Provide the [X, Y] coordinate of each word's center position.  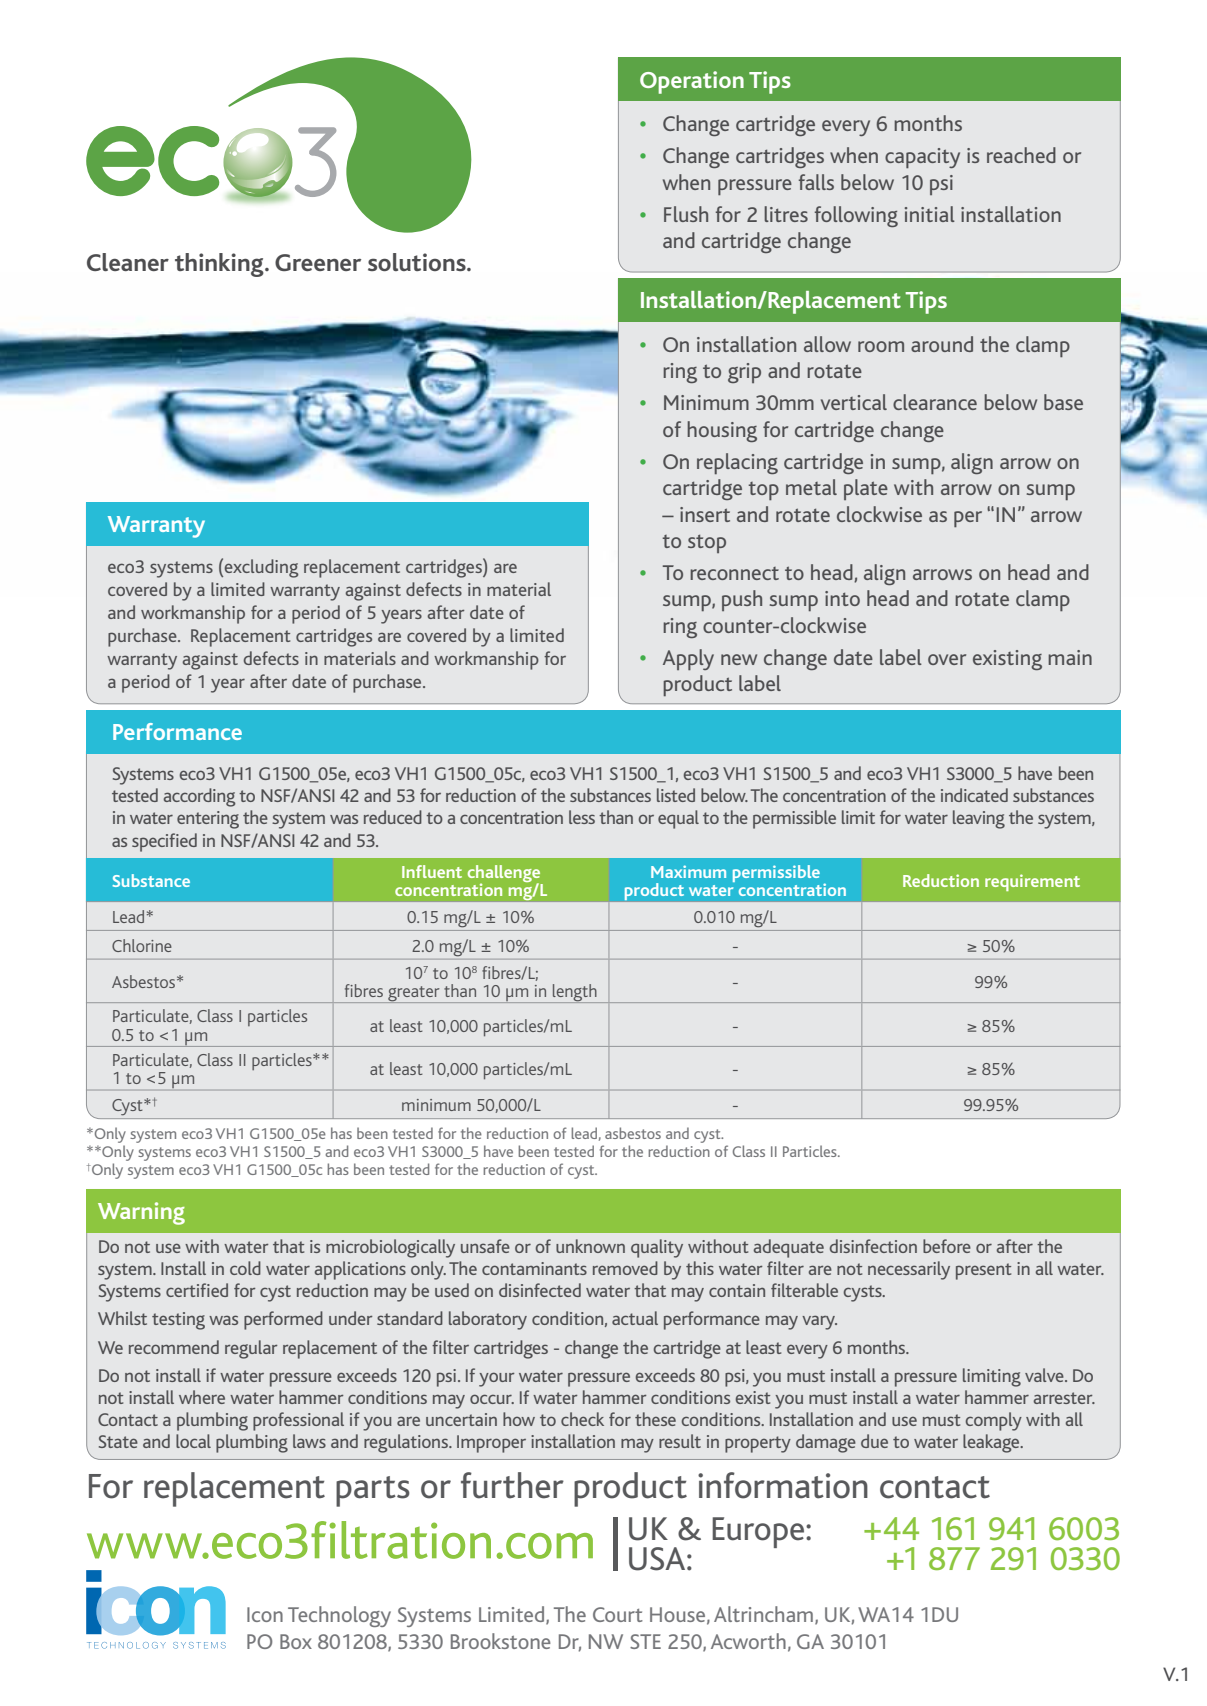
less [582, 817]
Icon [265, 1614]
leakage [992, 1443]
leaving [979, 819]
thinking [220, 265]
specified [164, 842]
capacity [922, 158]
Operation [692, 82]
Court [618, 1614]
